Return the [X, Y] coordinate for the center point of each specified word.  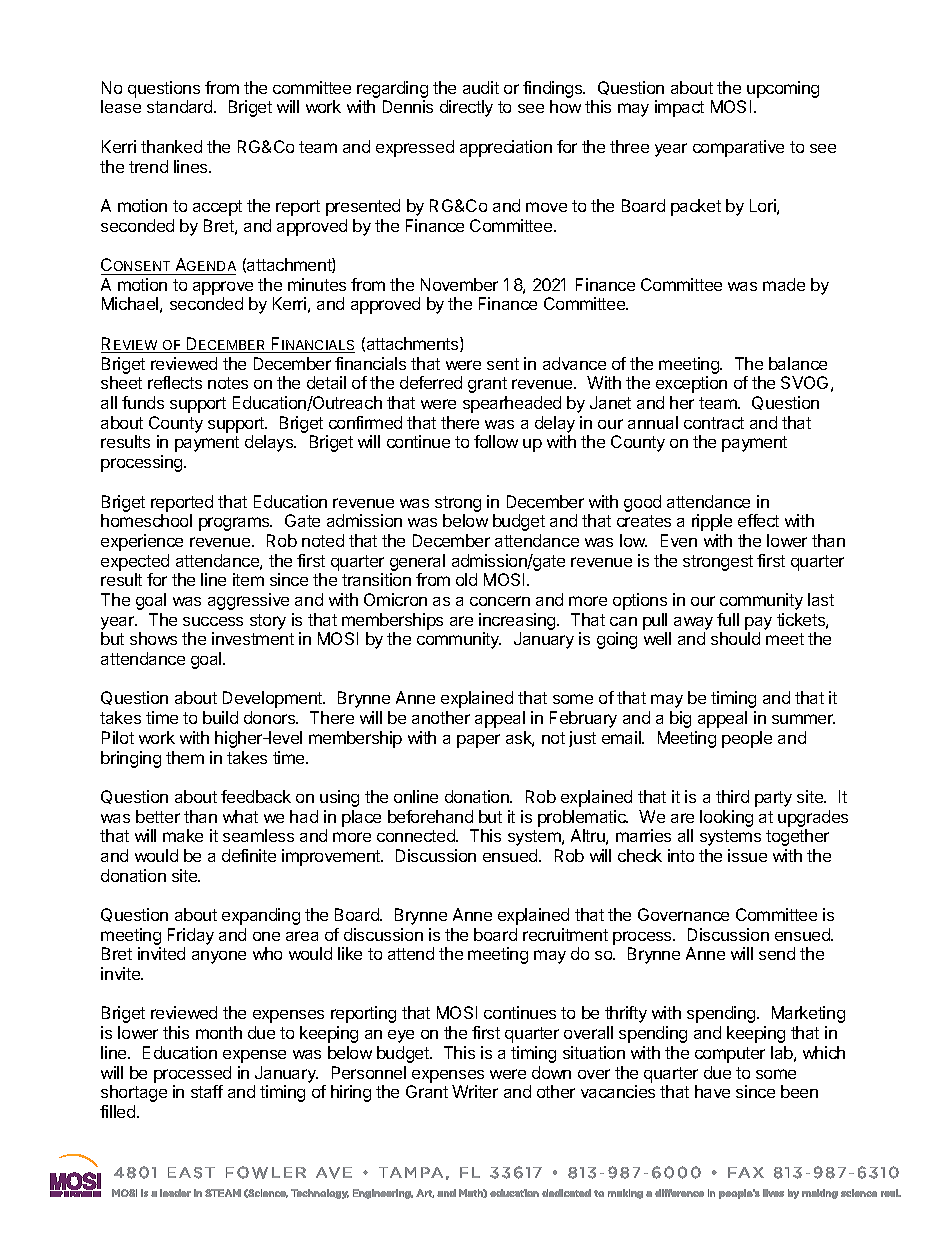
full [728, 619]
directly [466, 108]
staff [207, 1091]
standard [181, 106]
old [466, 579]
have [712, 1091]
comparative [738, 148]
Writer [475, 1091]
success [213, 621]
